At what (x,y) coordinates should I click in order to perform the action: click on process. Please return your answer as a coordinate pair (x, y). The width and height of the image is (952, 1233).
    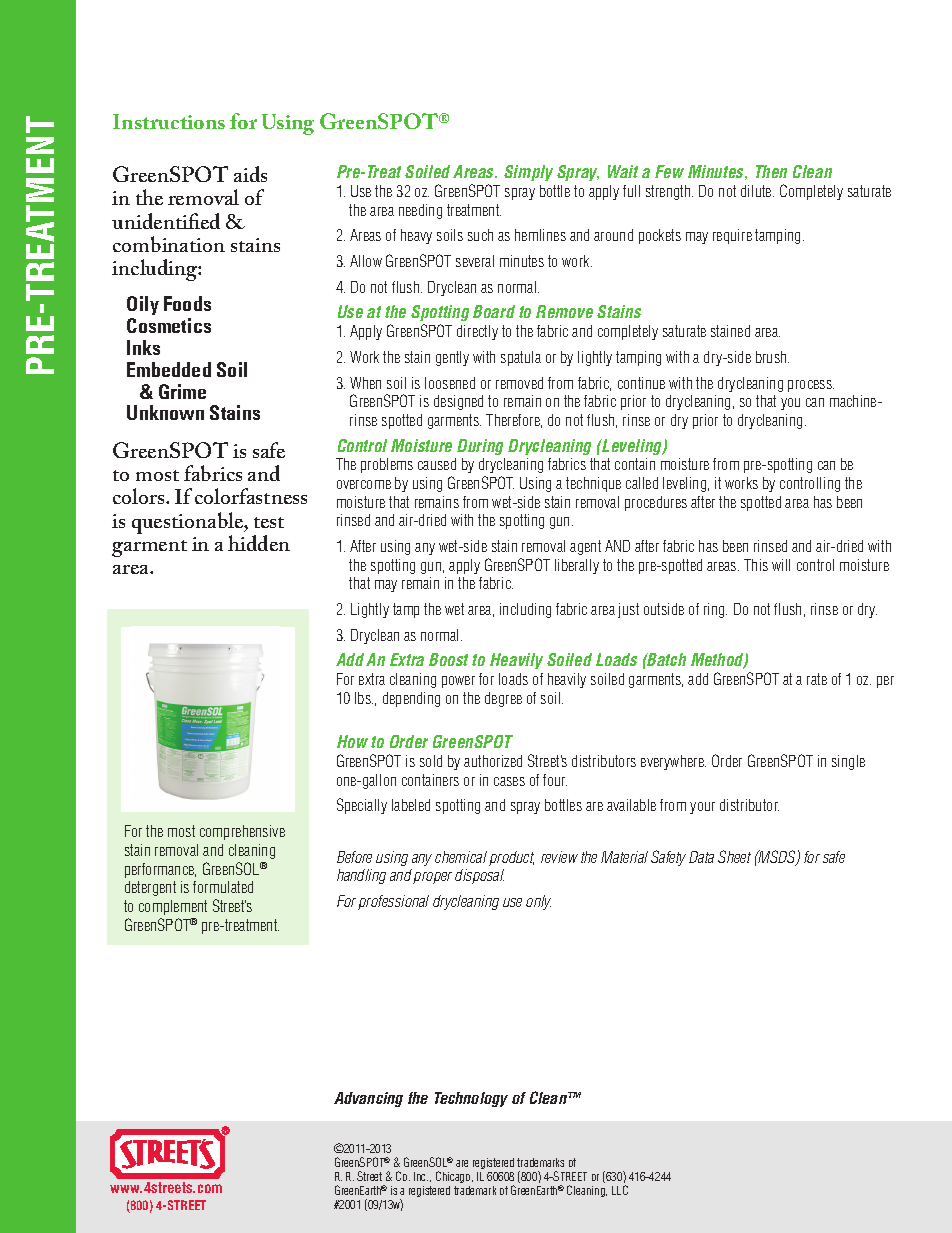
    Looking at the image, I should click on (811, 386).
